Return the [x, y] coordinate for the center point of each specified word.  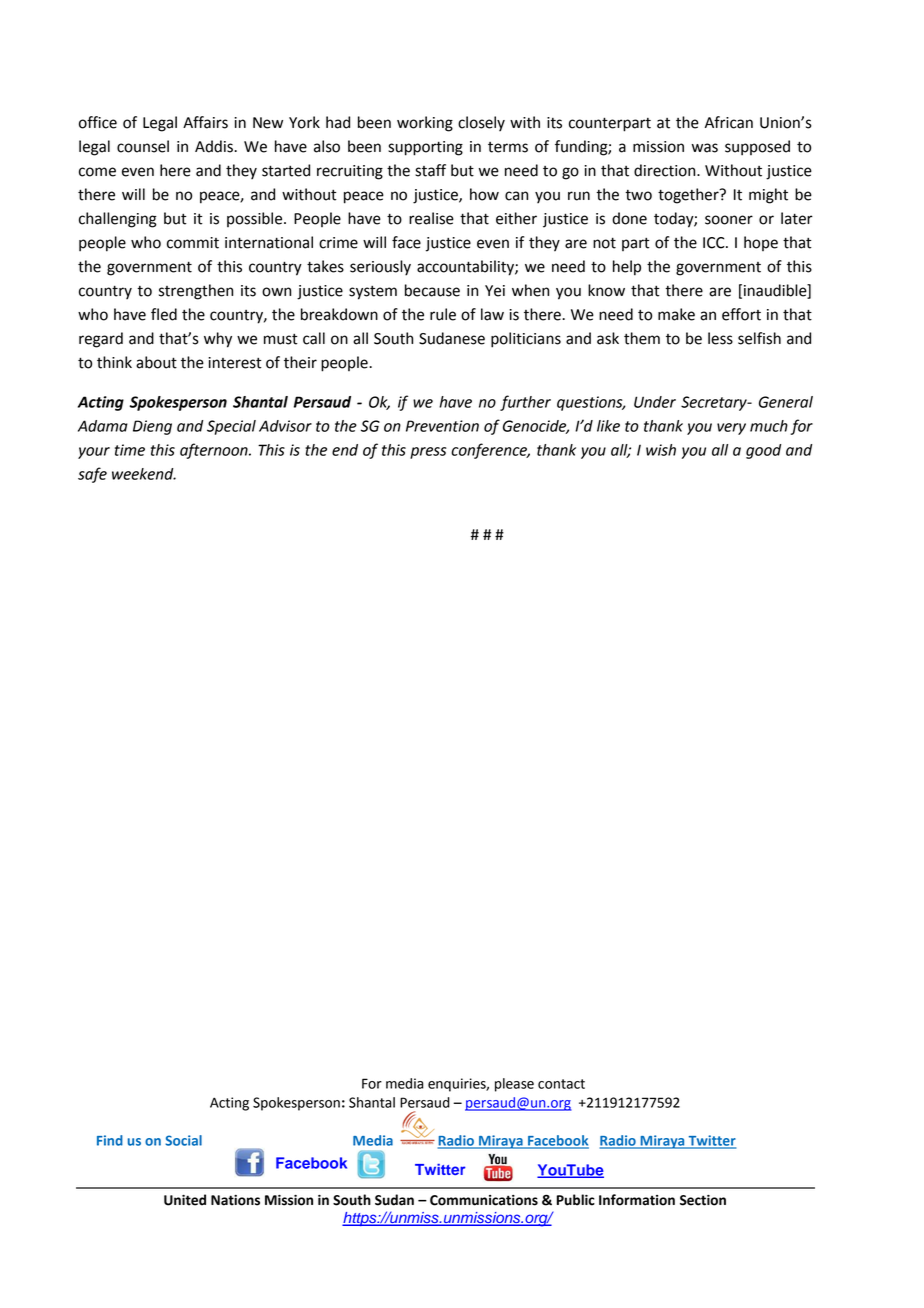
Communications [484, 1200]
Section [703, 1200]
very [731, 429]
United [185, 1200]
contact [561, 1084]
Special [231, 427]
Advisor [285, 426]
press [428, 453]
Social [183, 1140]
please [514, 1085]
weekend [144, 474]
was [705, 148]
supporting [425, 148]
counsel [143, 146]
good [763, 451]
